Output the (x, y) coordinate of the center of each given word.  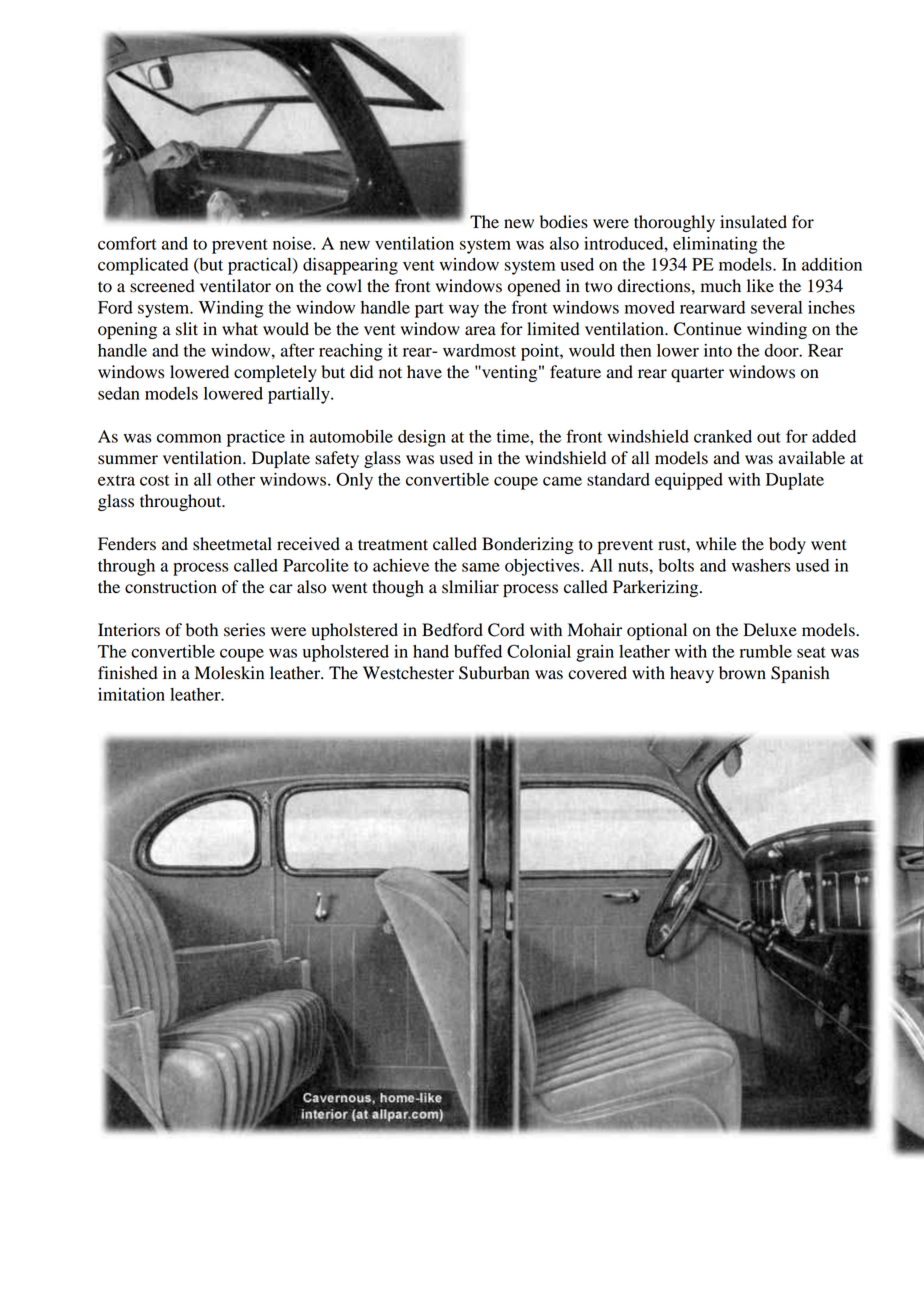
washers (761, 565)
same (481, 567)
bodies (564, 222)
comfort (127, 243)
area (480, 331)
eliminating (715, 245)
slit (187, 329)
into (718, 350)
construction (171, 587)
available (812, 458)
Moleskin (229, 673)
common (189, 438)
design (422, 438)
